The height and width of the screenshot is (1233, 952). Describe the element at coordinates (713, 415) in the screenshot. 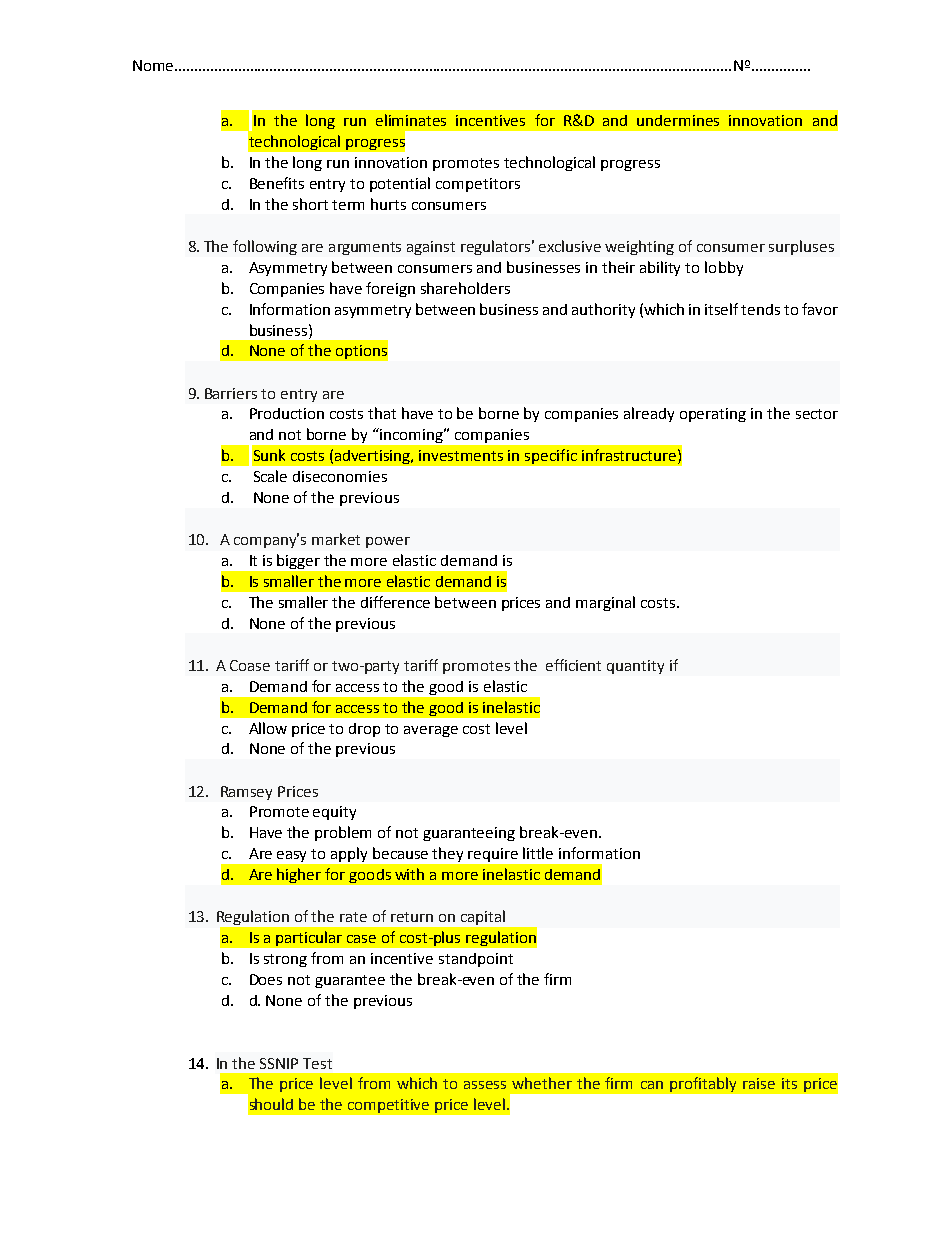

I see `operating` at that location.
